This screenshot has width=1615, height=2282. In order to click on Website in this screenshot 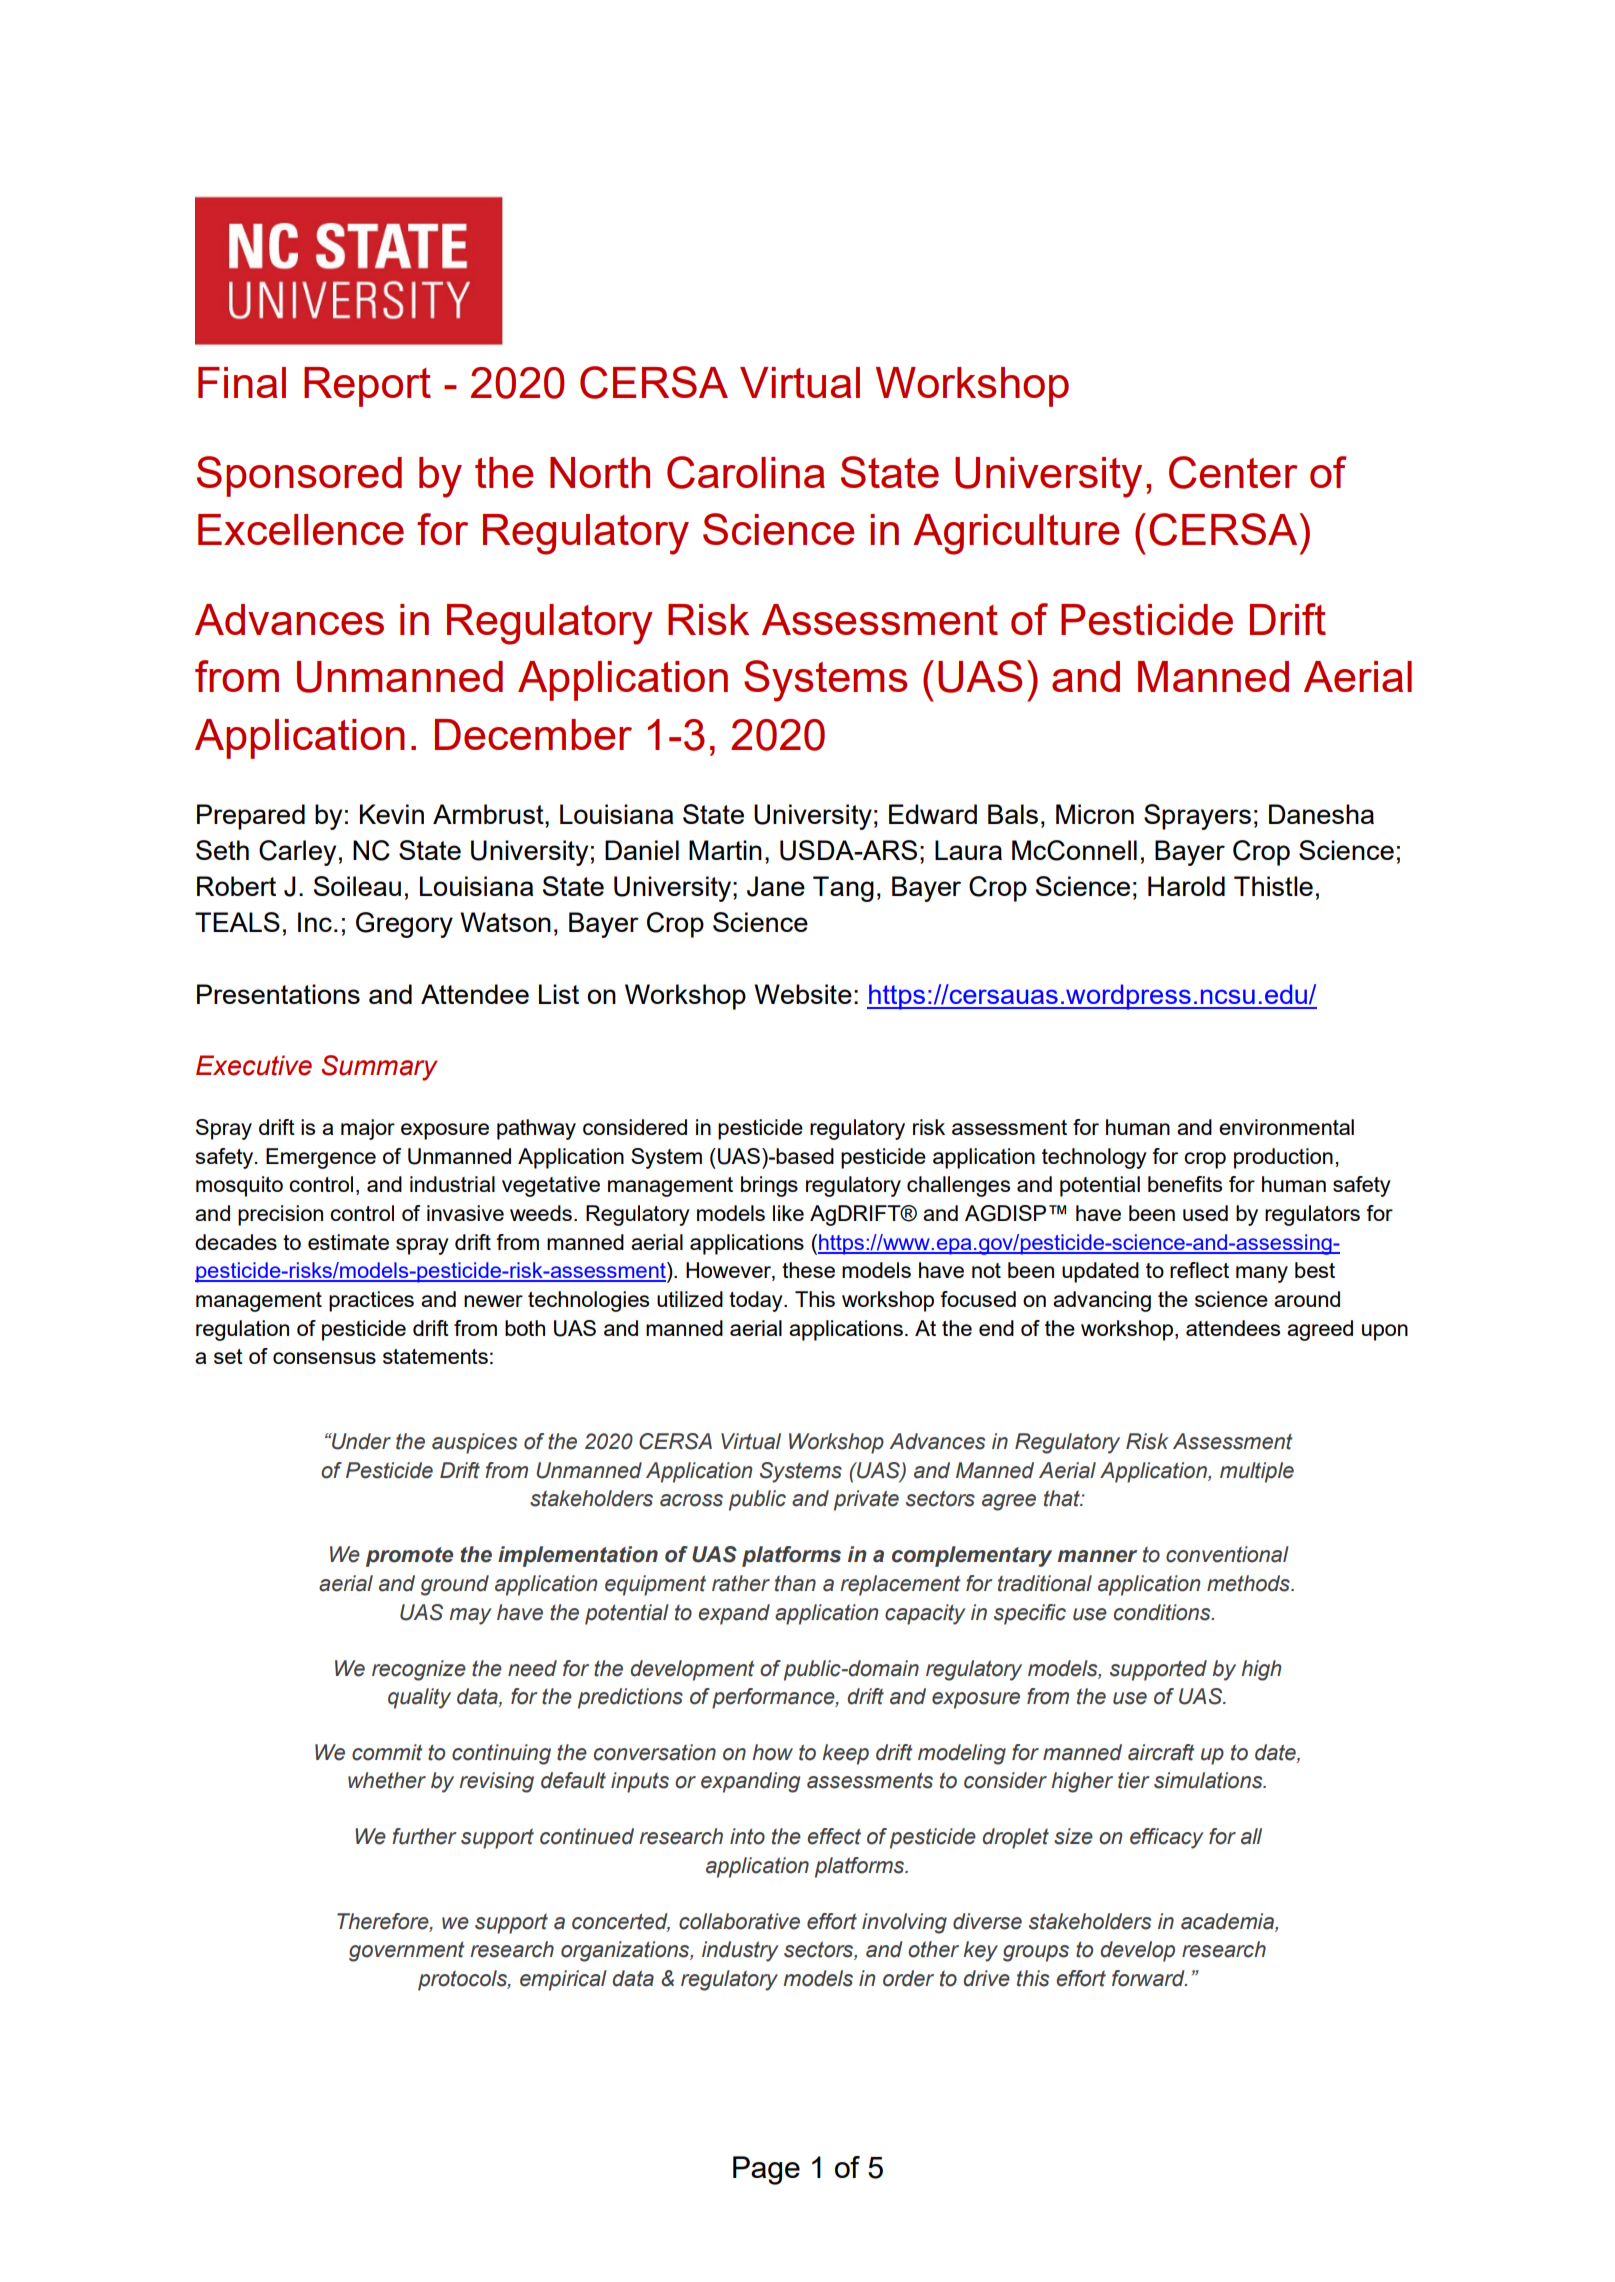, I will do `click(803, 994)`.
